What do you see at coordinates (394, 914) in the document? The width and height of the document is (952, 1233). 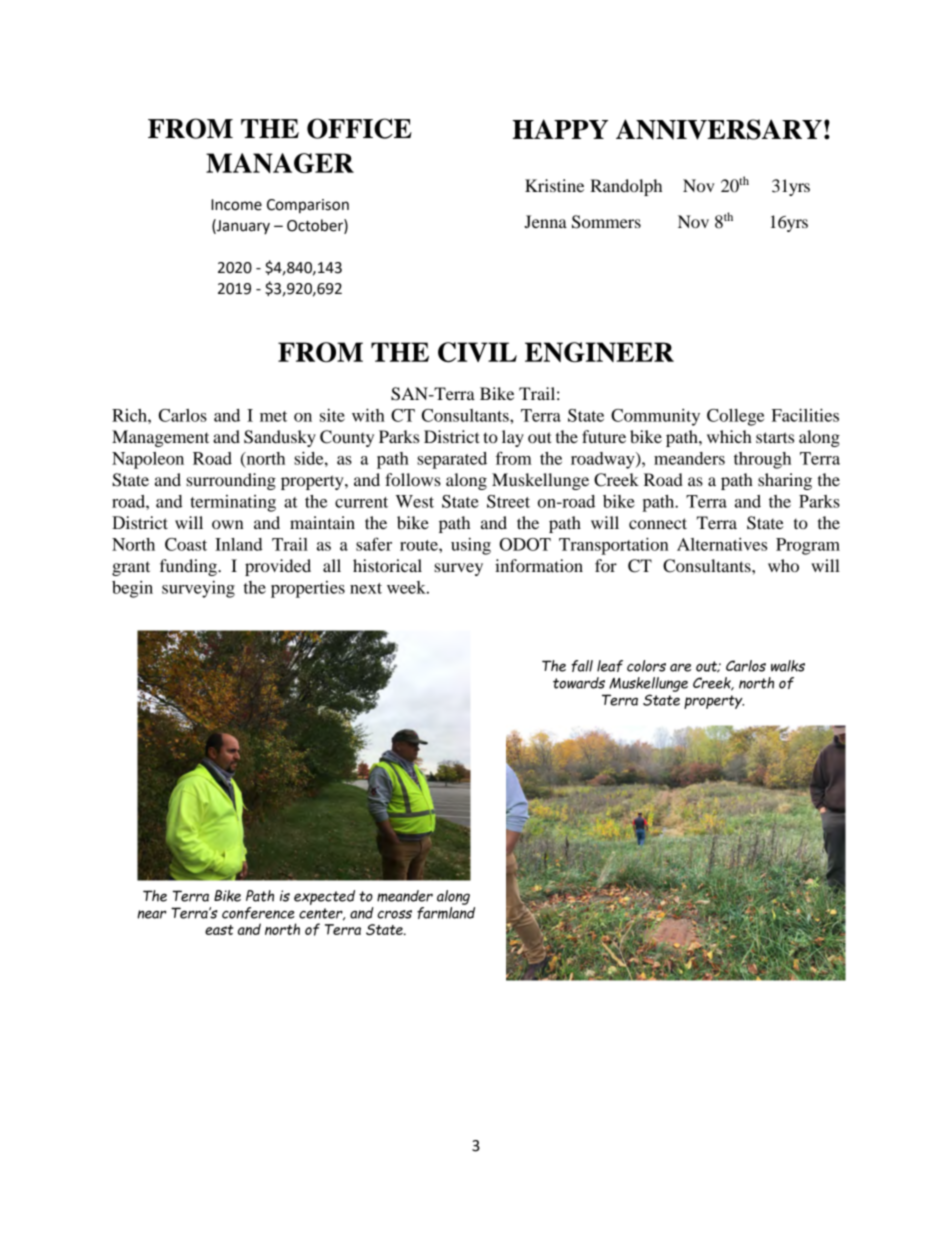 I see `cross` at bounding box center [394, 914].
